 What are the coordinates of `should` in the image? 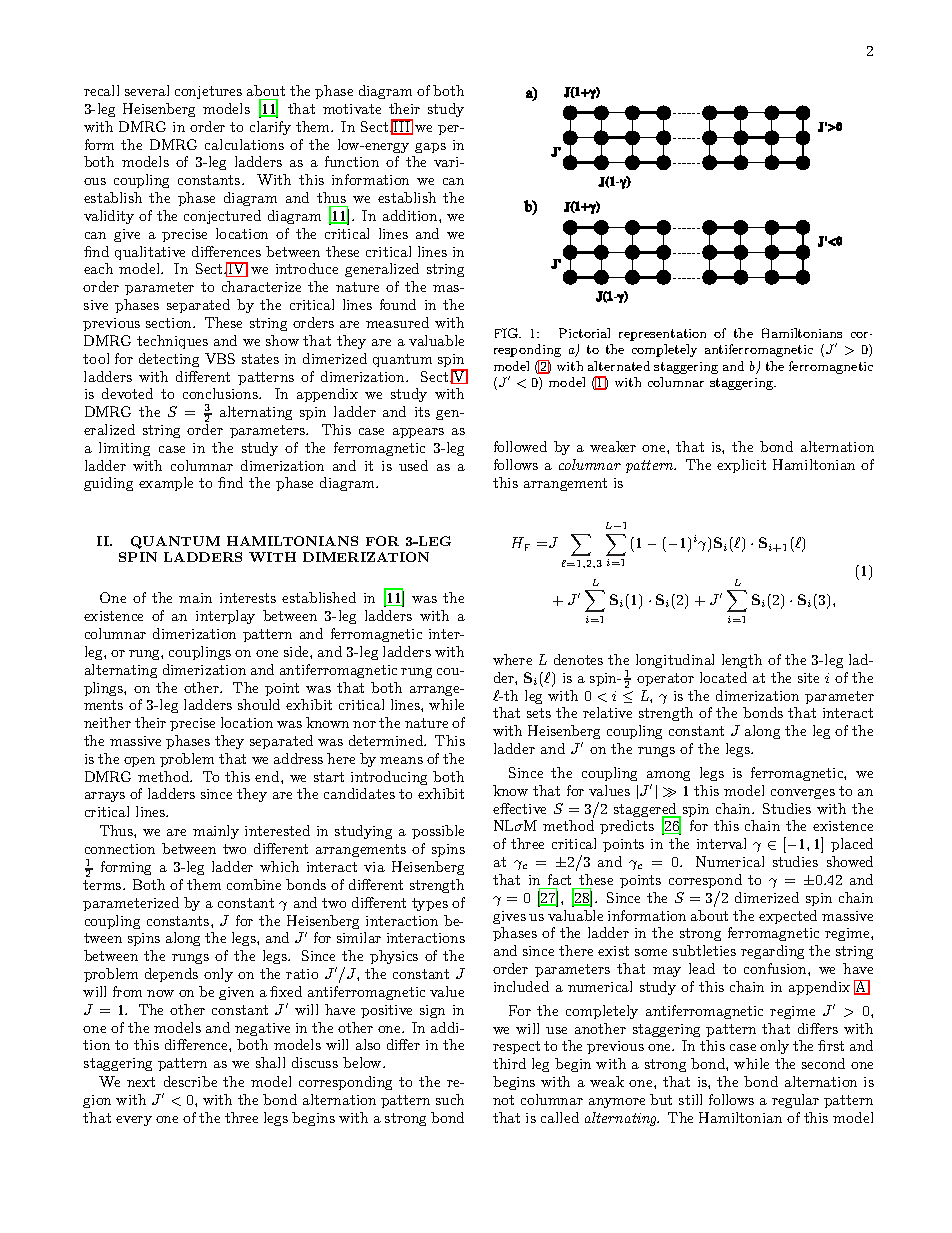 It's located at (259, 704).
